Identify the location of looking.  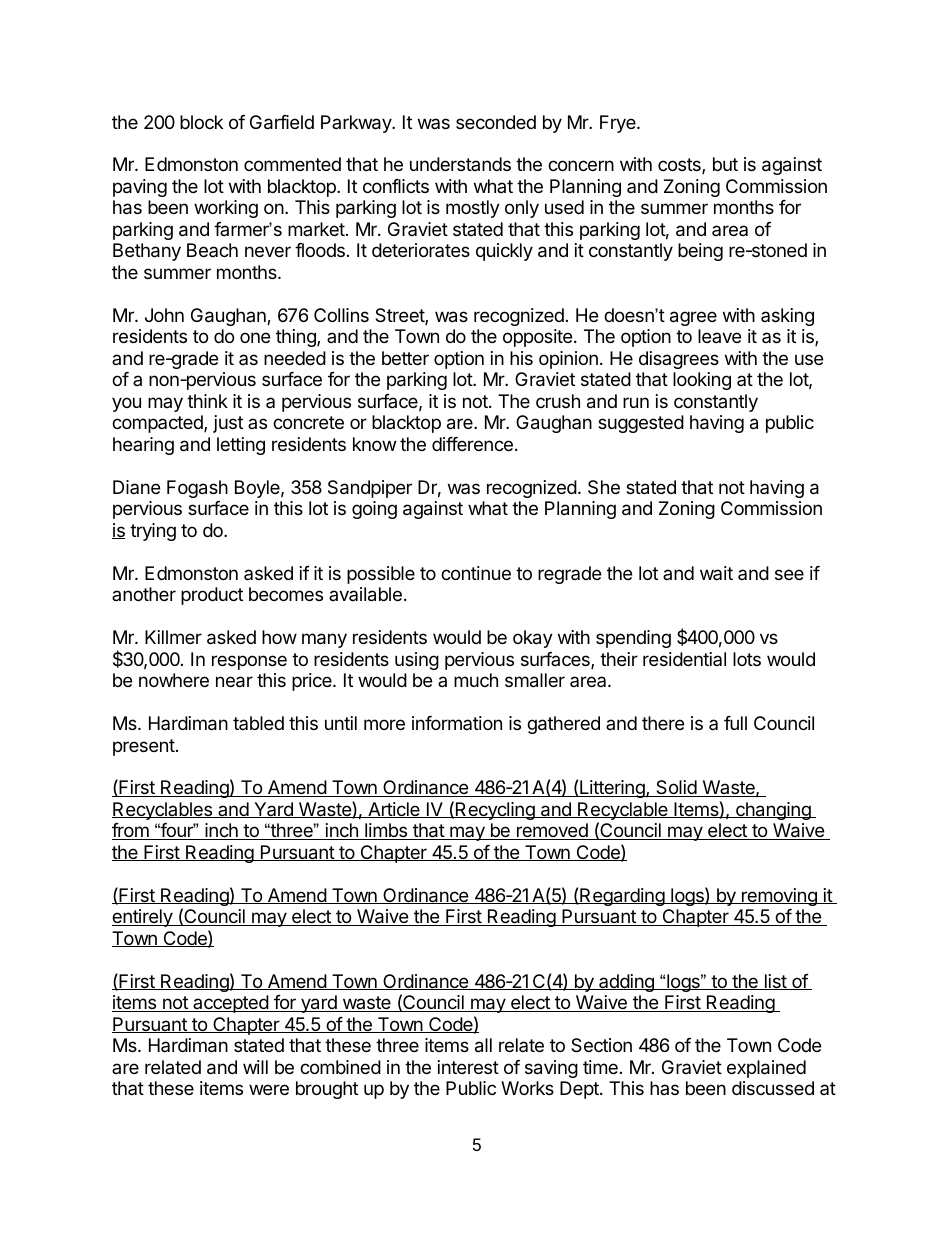
(702, 381).
